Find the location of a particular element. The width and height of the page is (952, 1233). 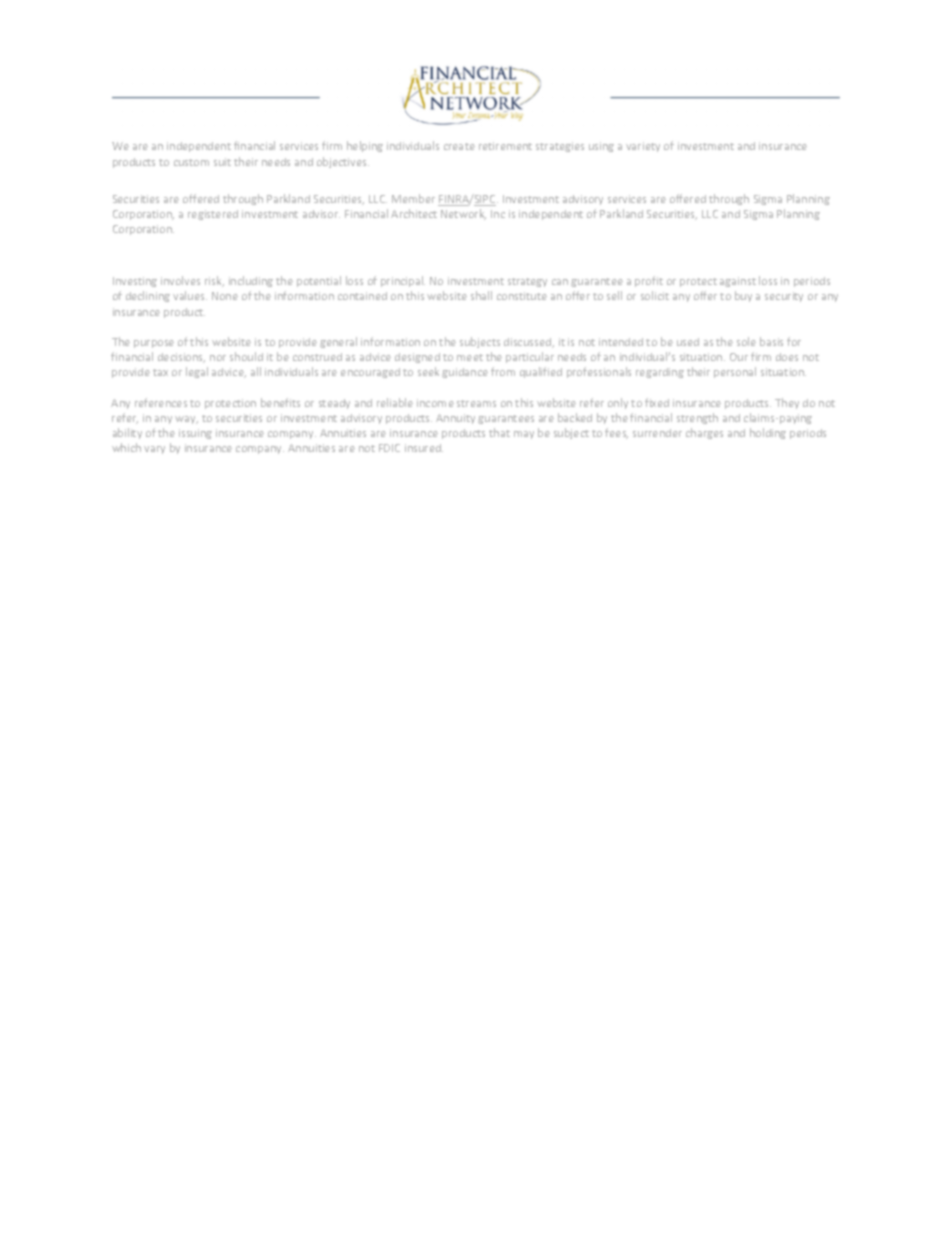

variety is located at coordinates (643, 147).
